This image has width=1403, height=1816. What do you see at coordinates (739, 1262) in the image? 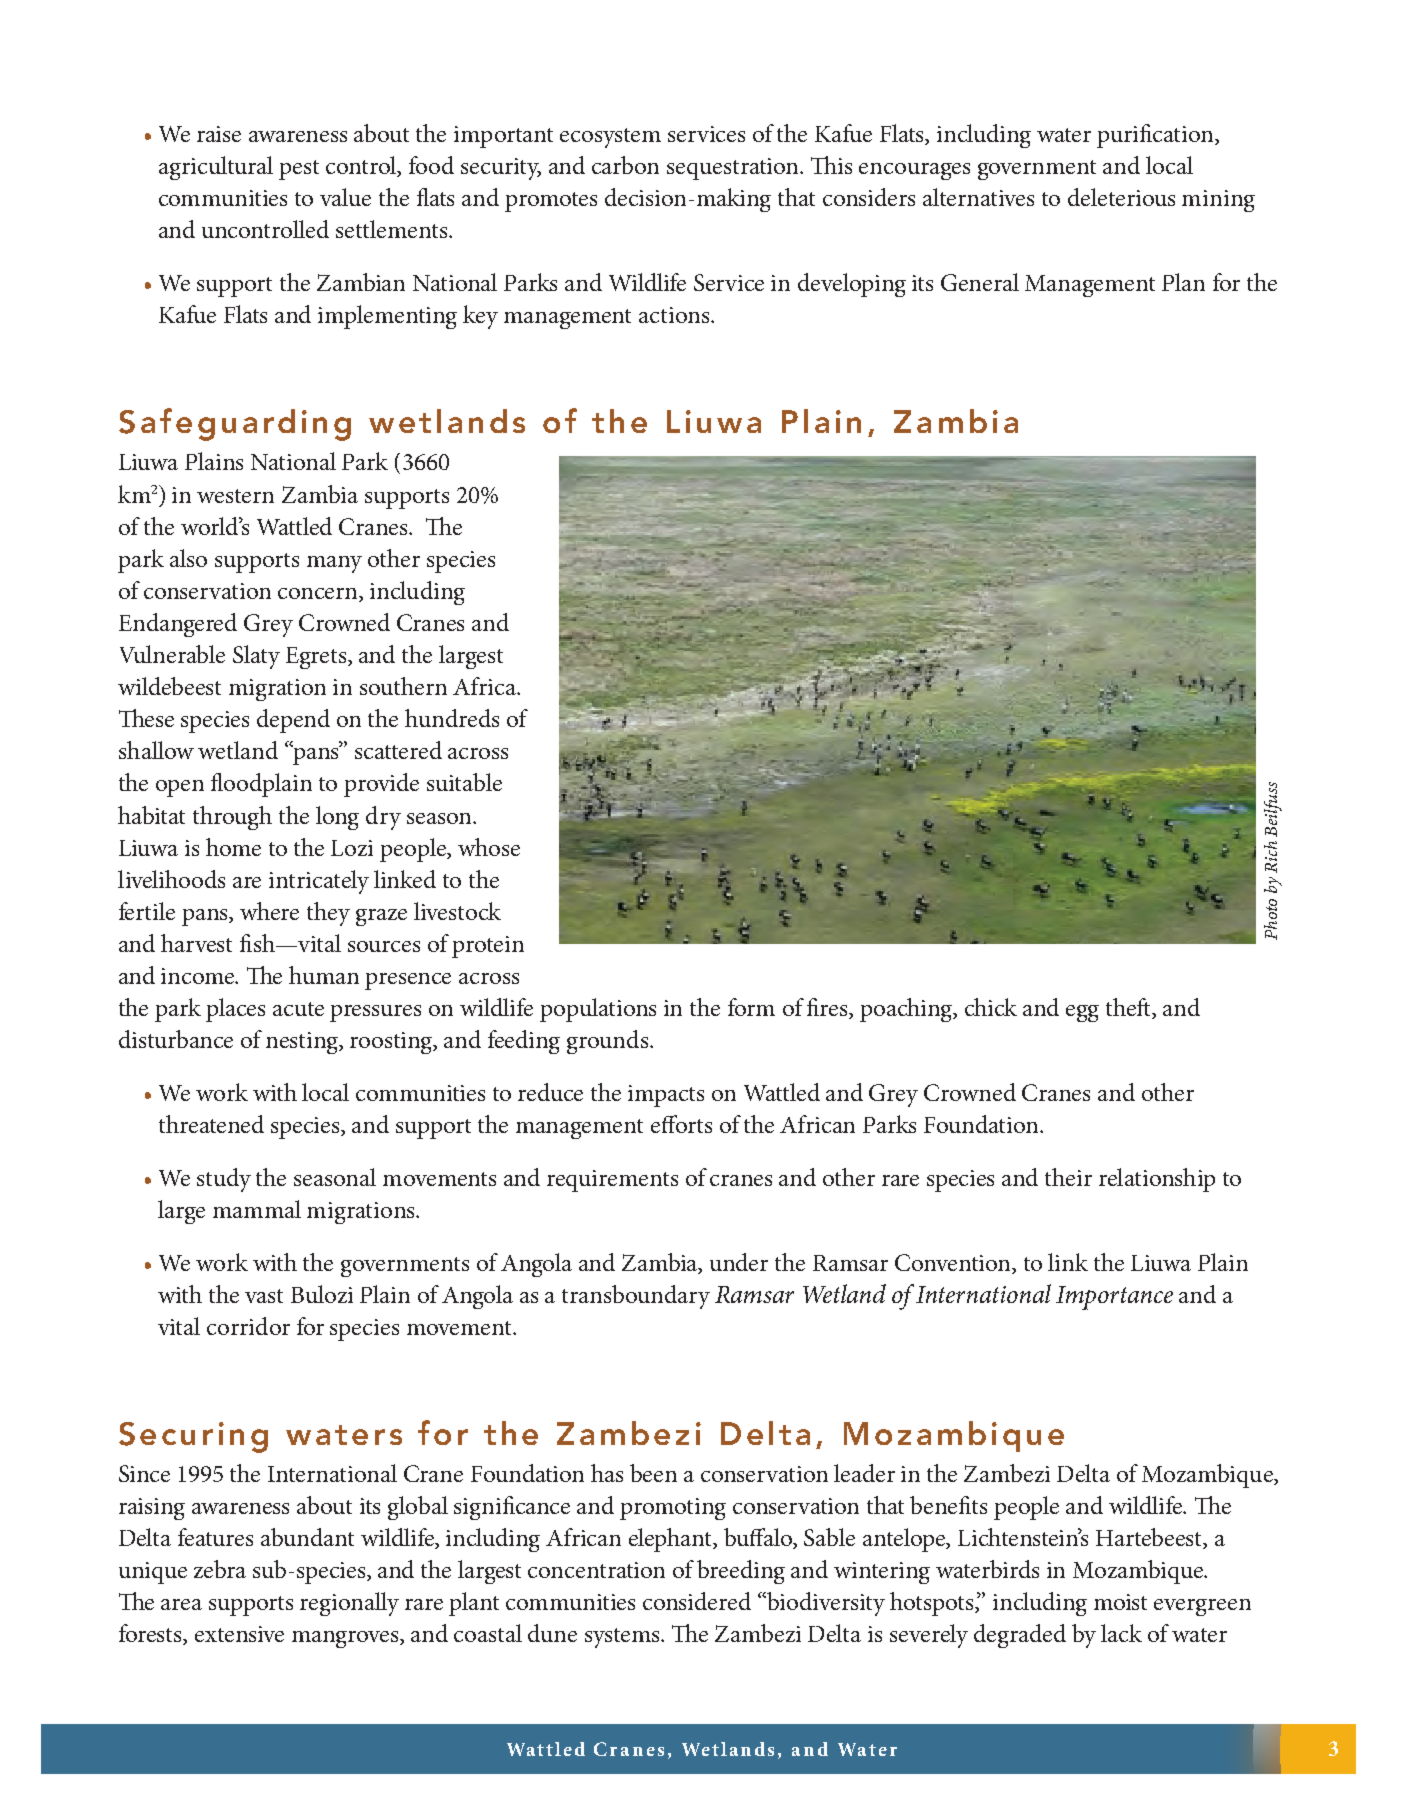
I see `under` at bounding box center [739, 1262].
